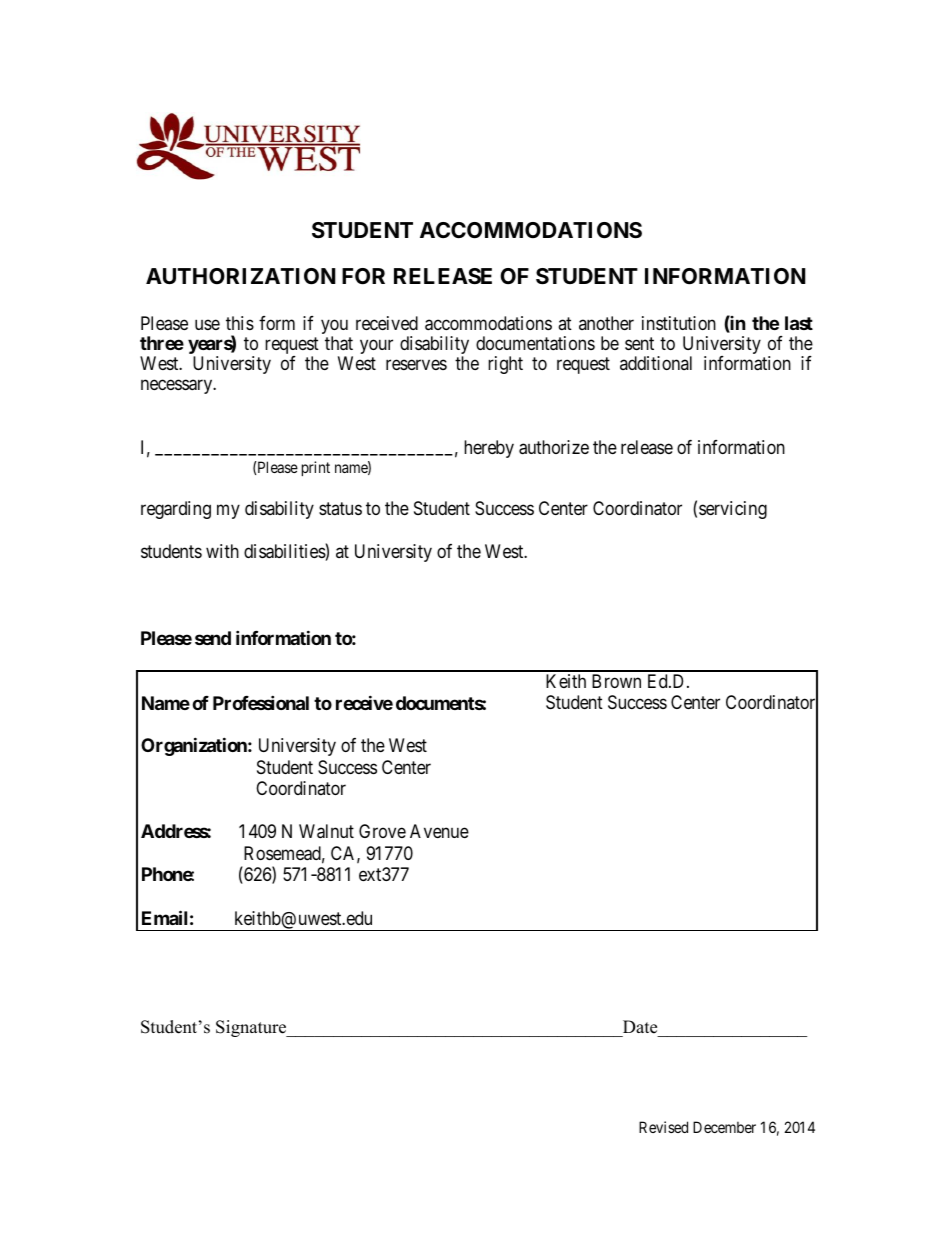 This screenshot has height=1233, width=952. What do you see at coordinates (679, 323) in the screenshot?
I see `institution` at bounding box center [679, 323].
